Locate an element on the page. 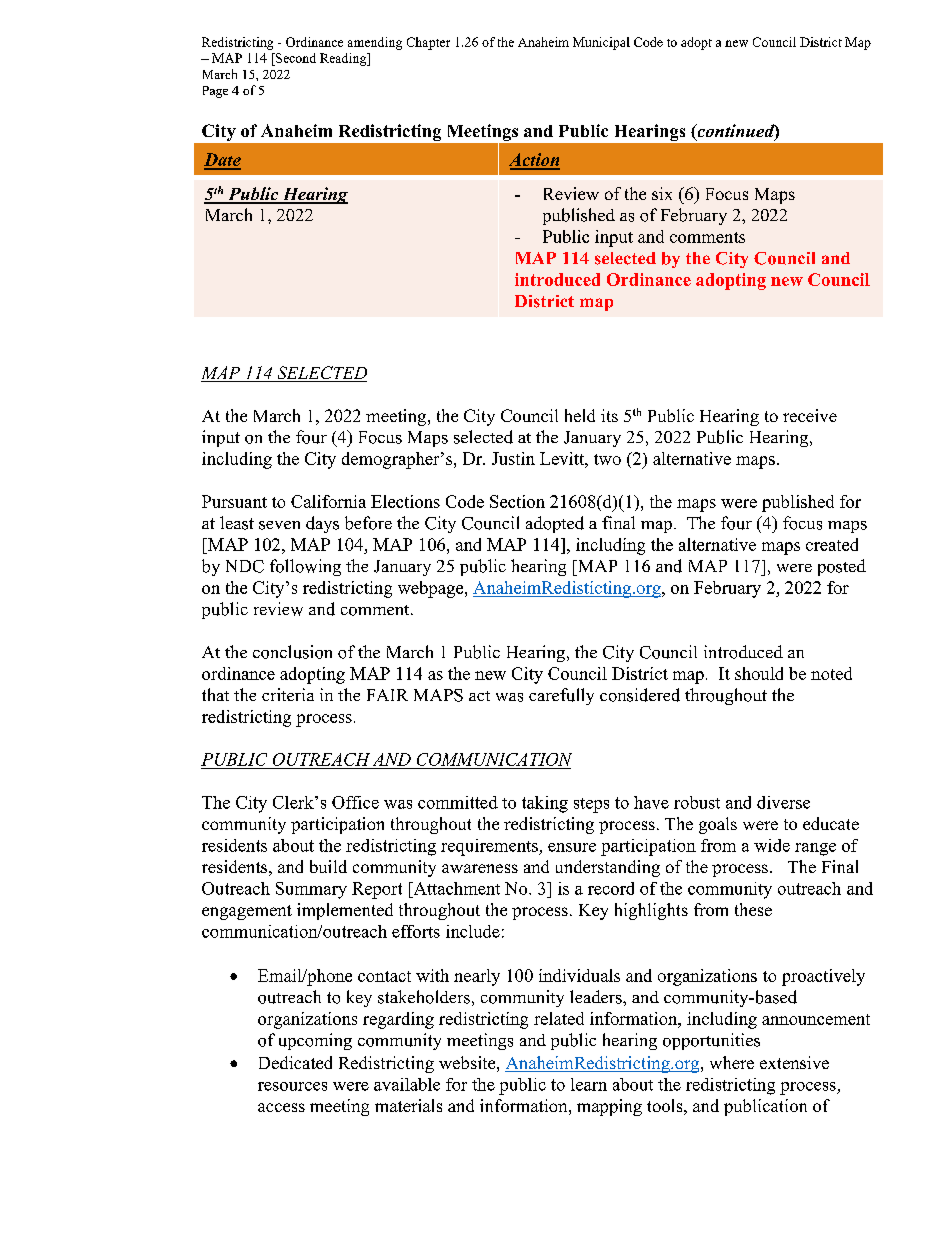  extensive is located at coordinates (794, 1062).
